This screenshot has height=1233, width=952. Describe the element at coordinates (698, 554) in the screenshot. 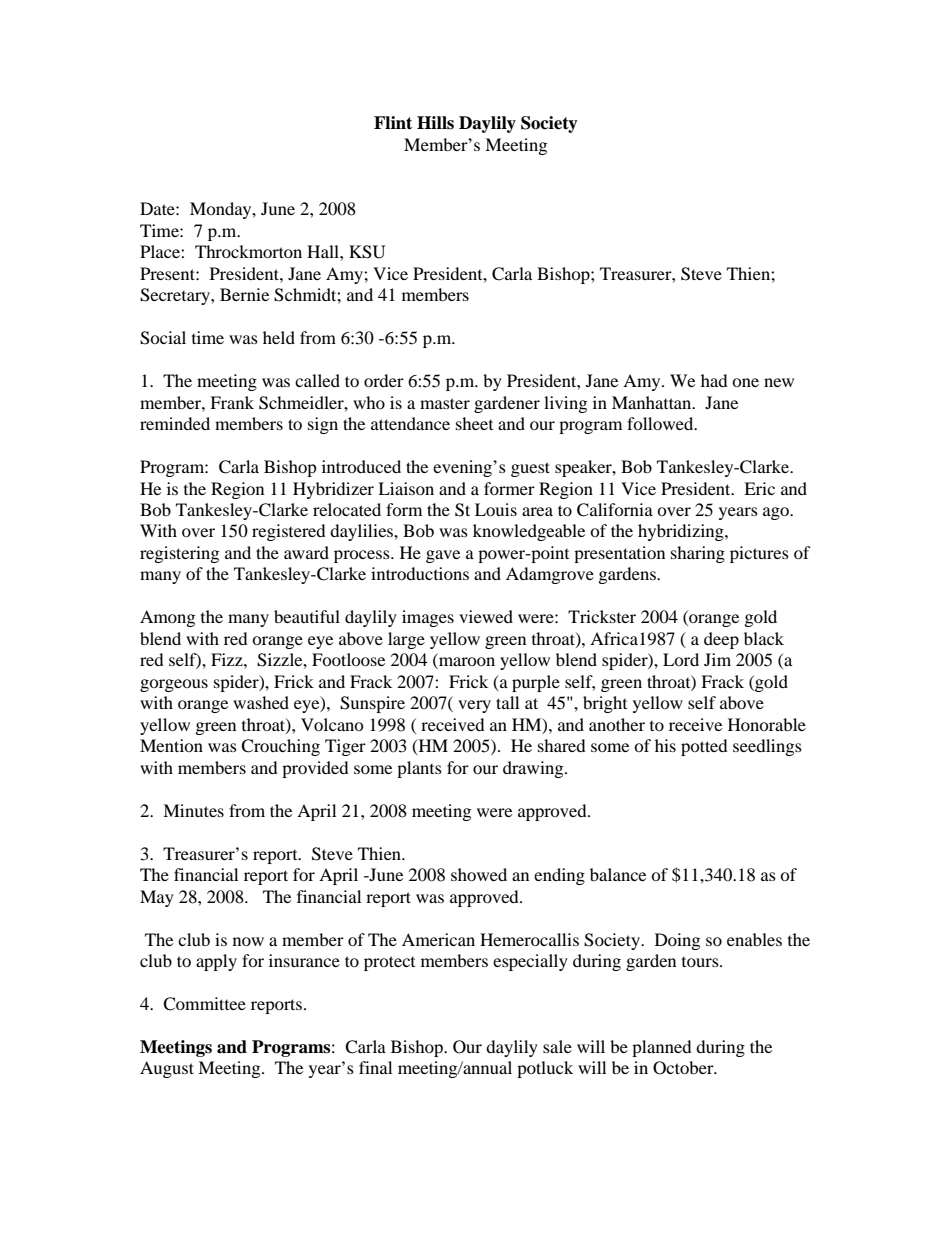

I see `sharing` at that location.
